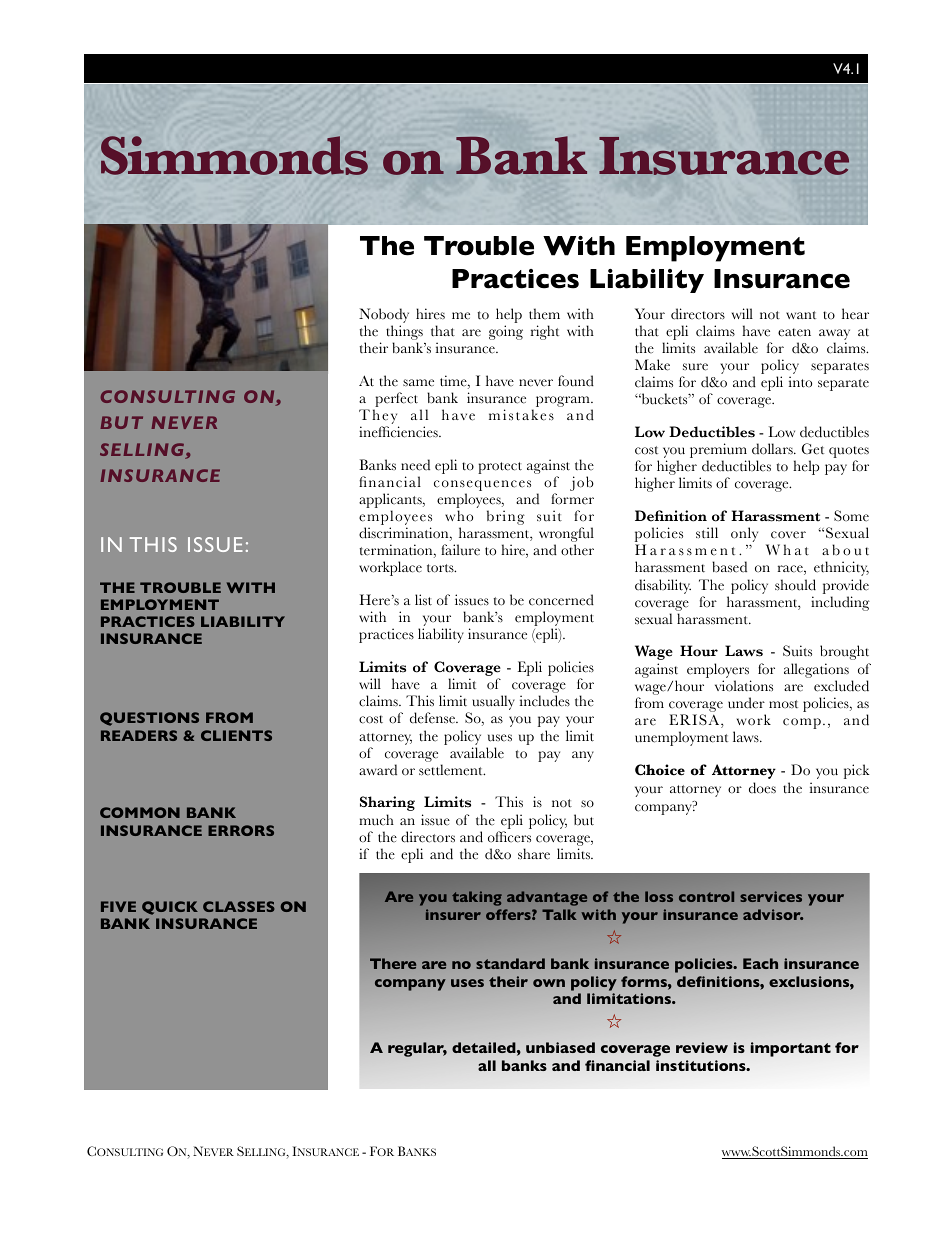  I want to click on QUESTIONS, so click(149, 719).
